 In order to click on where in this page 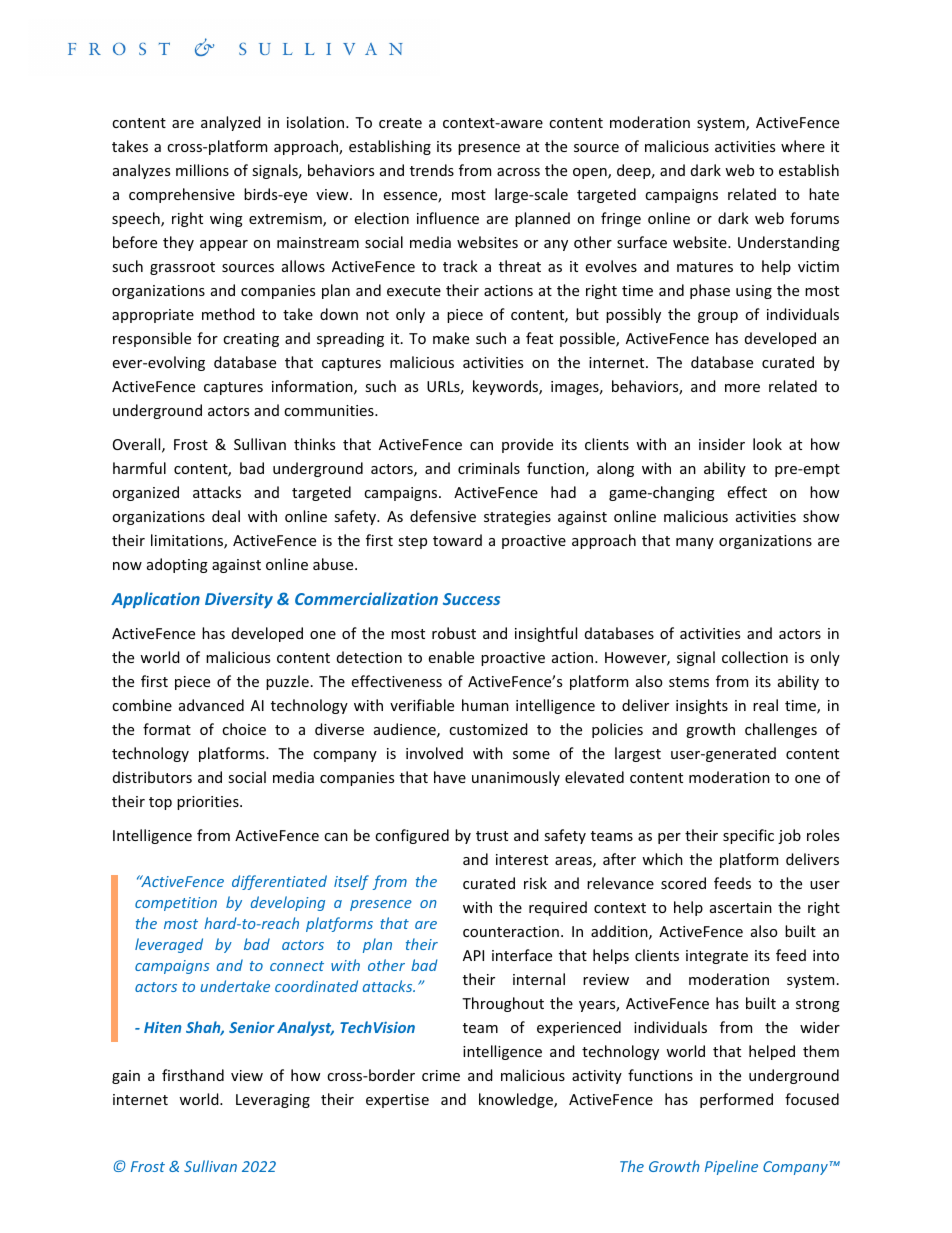, I will do `click(803, 146)`.
